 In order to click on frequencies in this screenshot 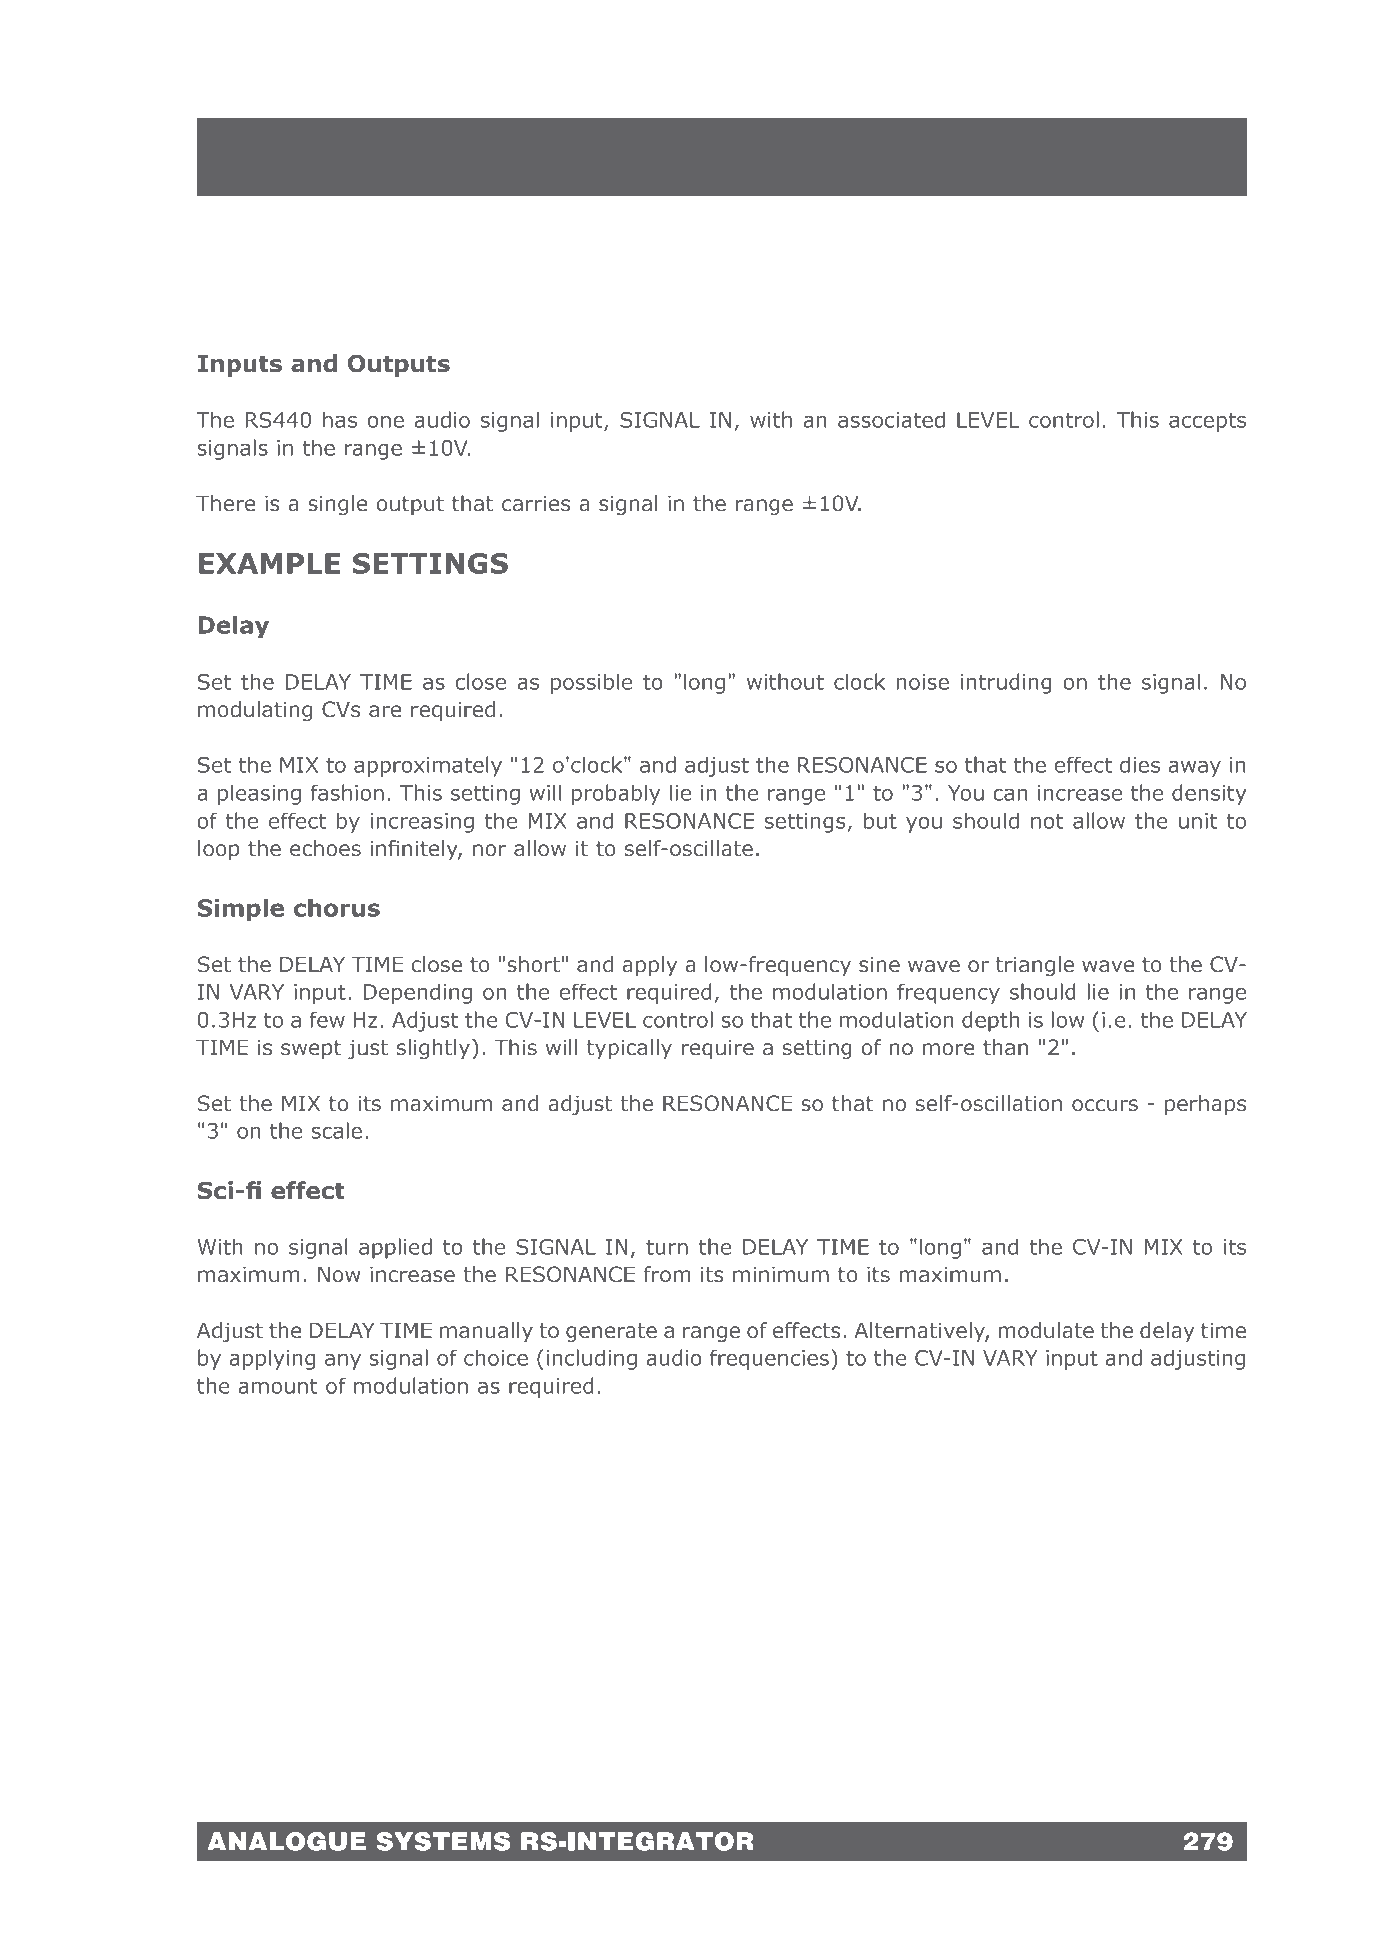, I will do `click(769, 1359)`.
